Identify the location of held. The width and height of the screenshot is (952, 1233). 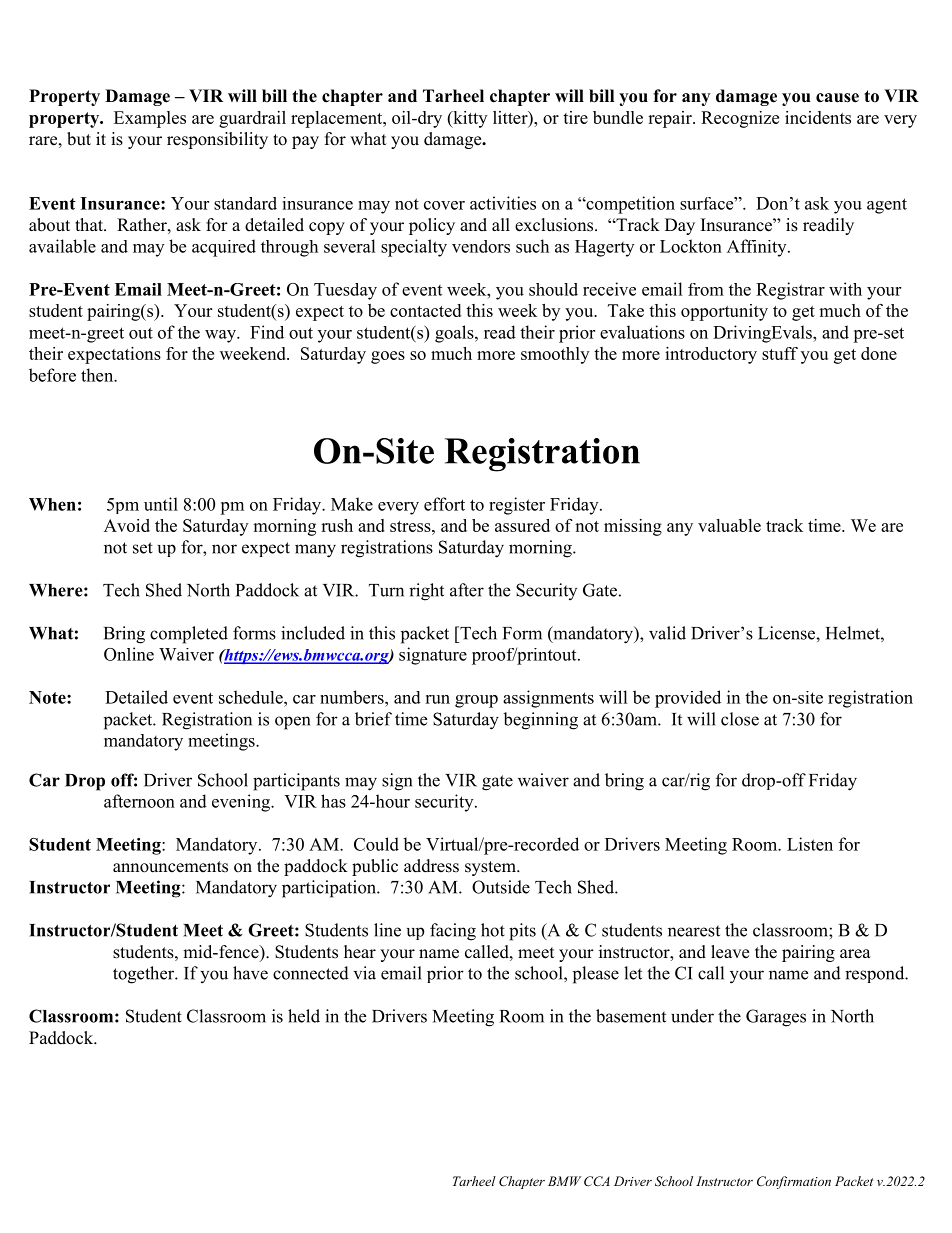
(304, 1016).
